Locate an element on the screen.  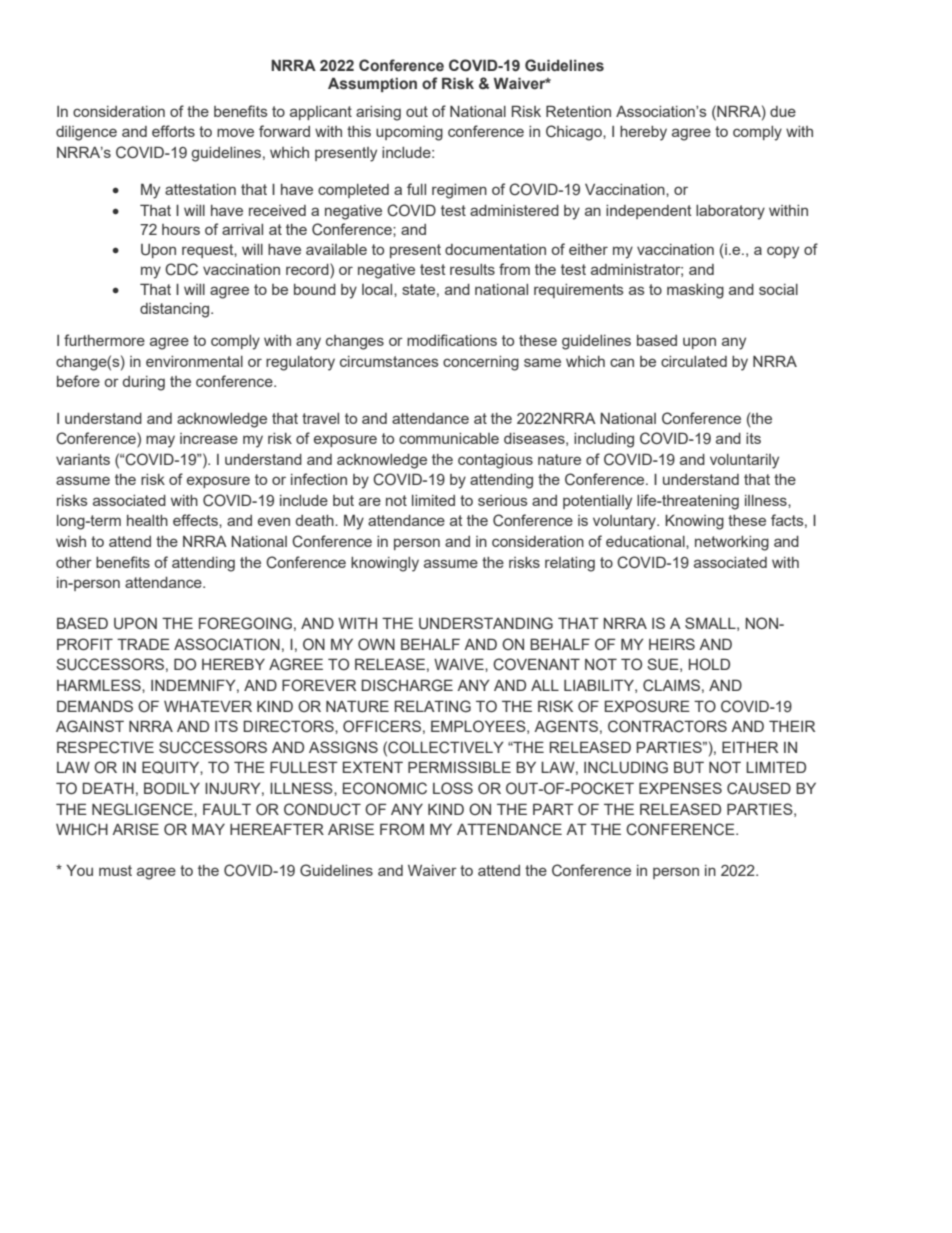
CLAIMS is located at coordinates (671, 685).
